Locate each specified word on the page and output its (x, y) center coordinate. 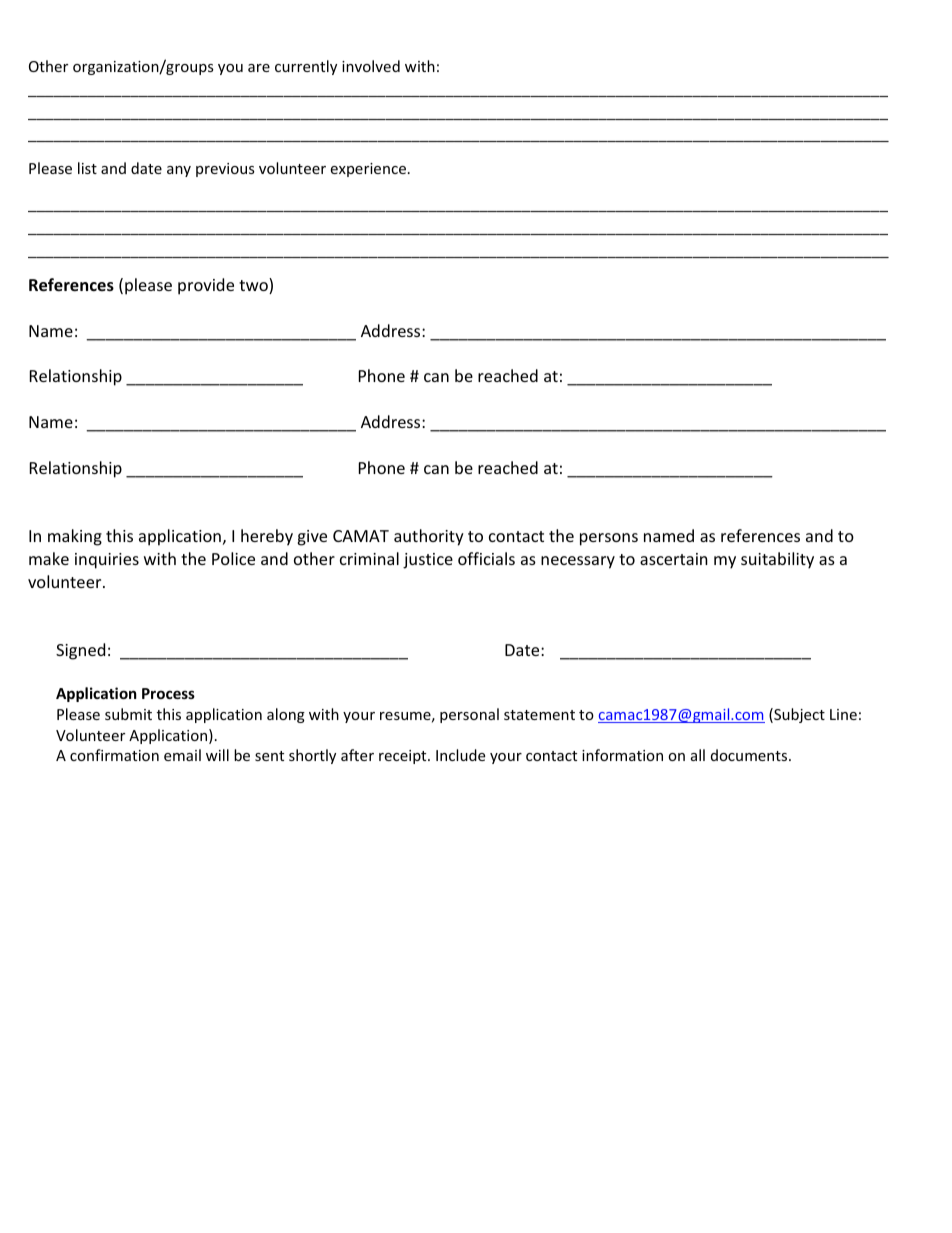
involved (371, 66)
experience (368, 170)
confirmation (114, 755)
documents (750, 755)
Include (460, 755)
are (259, 68)
